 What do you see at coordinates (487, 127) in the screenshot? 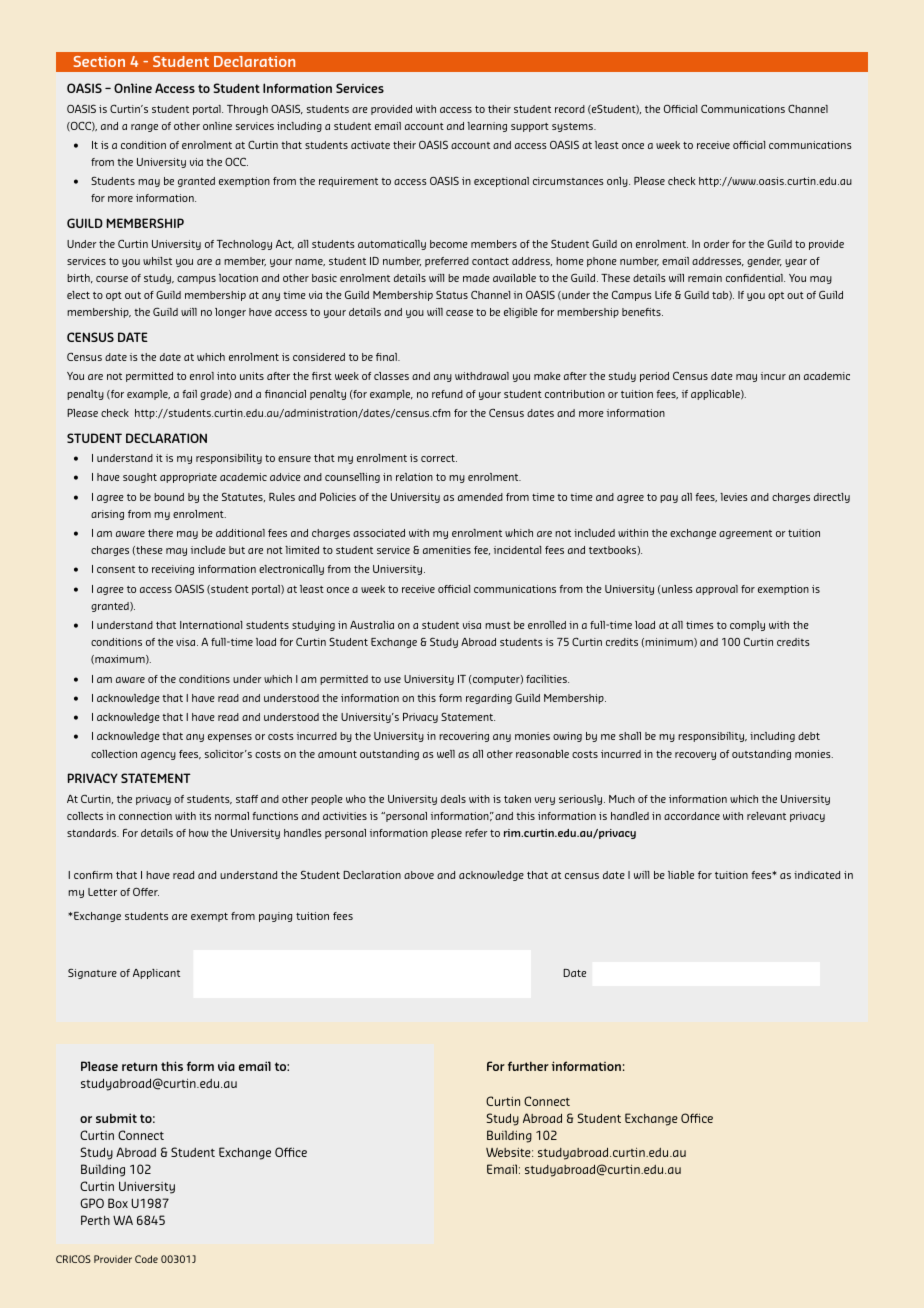
I see `learning` at bounding box center [487, 127].
